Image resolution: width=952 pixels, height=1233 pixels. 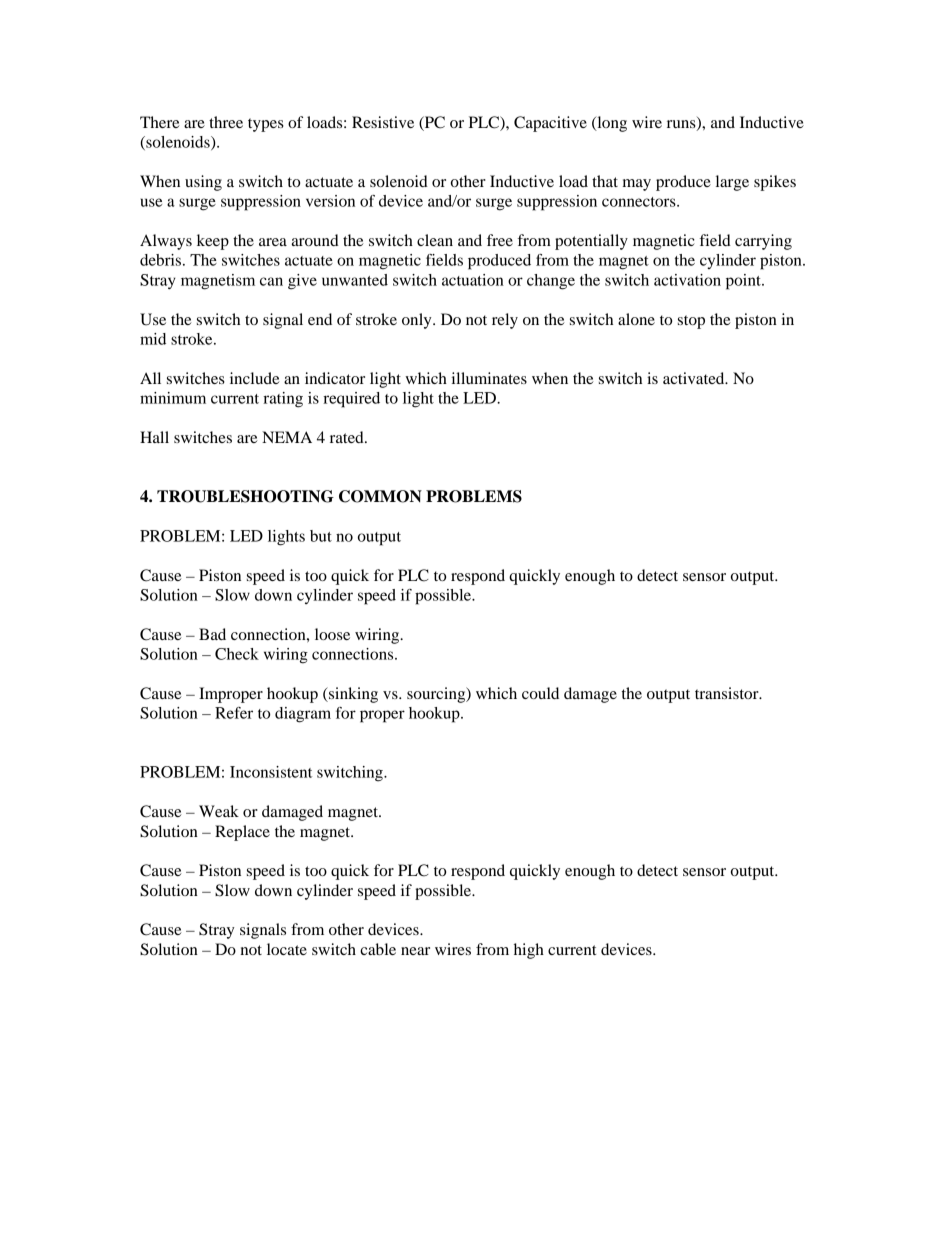 I want to click on Check, so click(x=237, y=654).
